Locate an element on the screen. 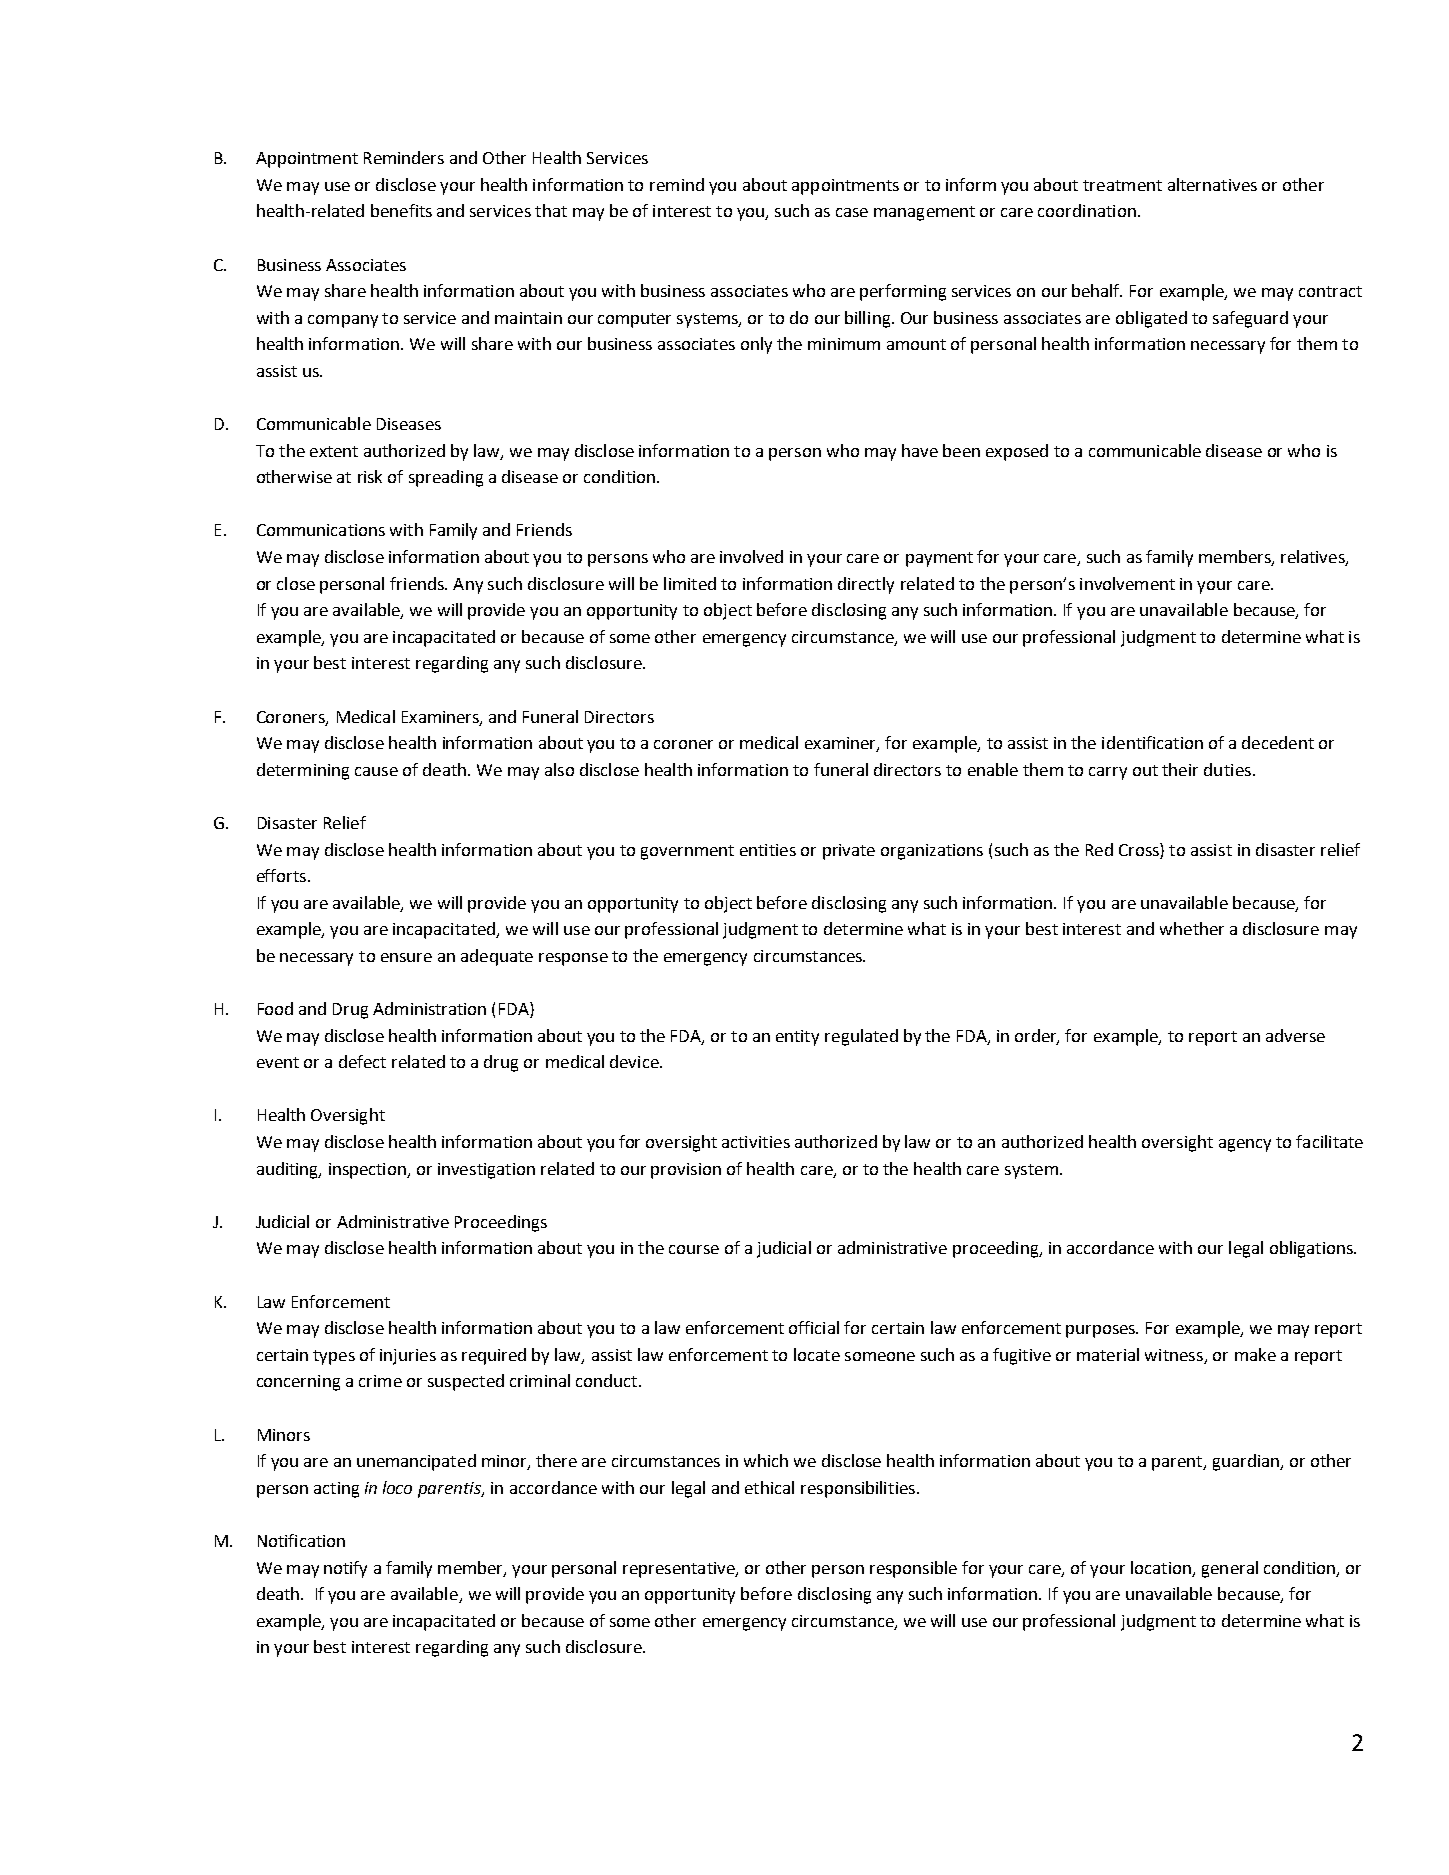  entities is located at coordinates (768, 850).
